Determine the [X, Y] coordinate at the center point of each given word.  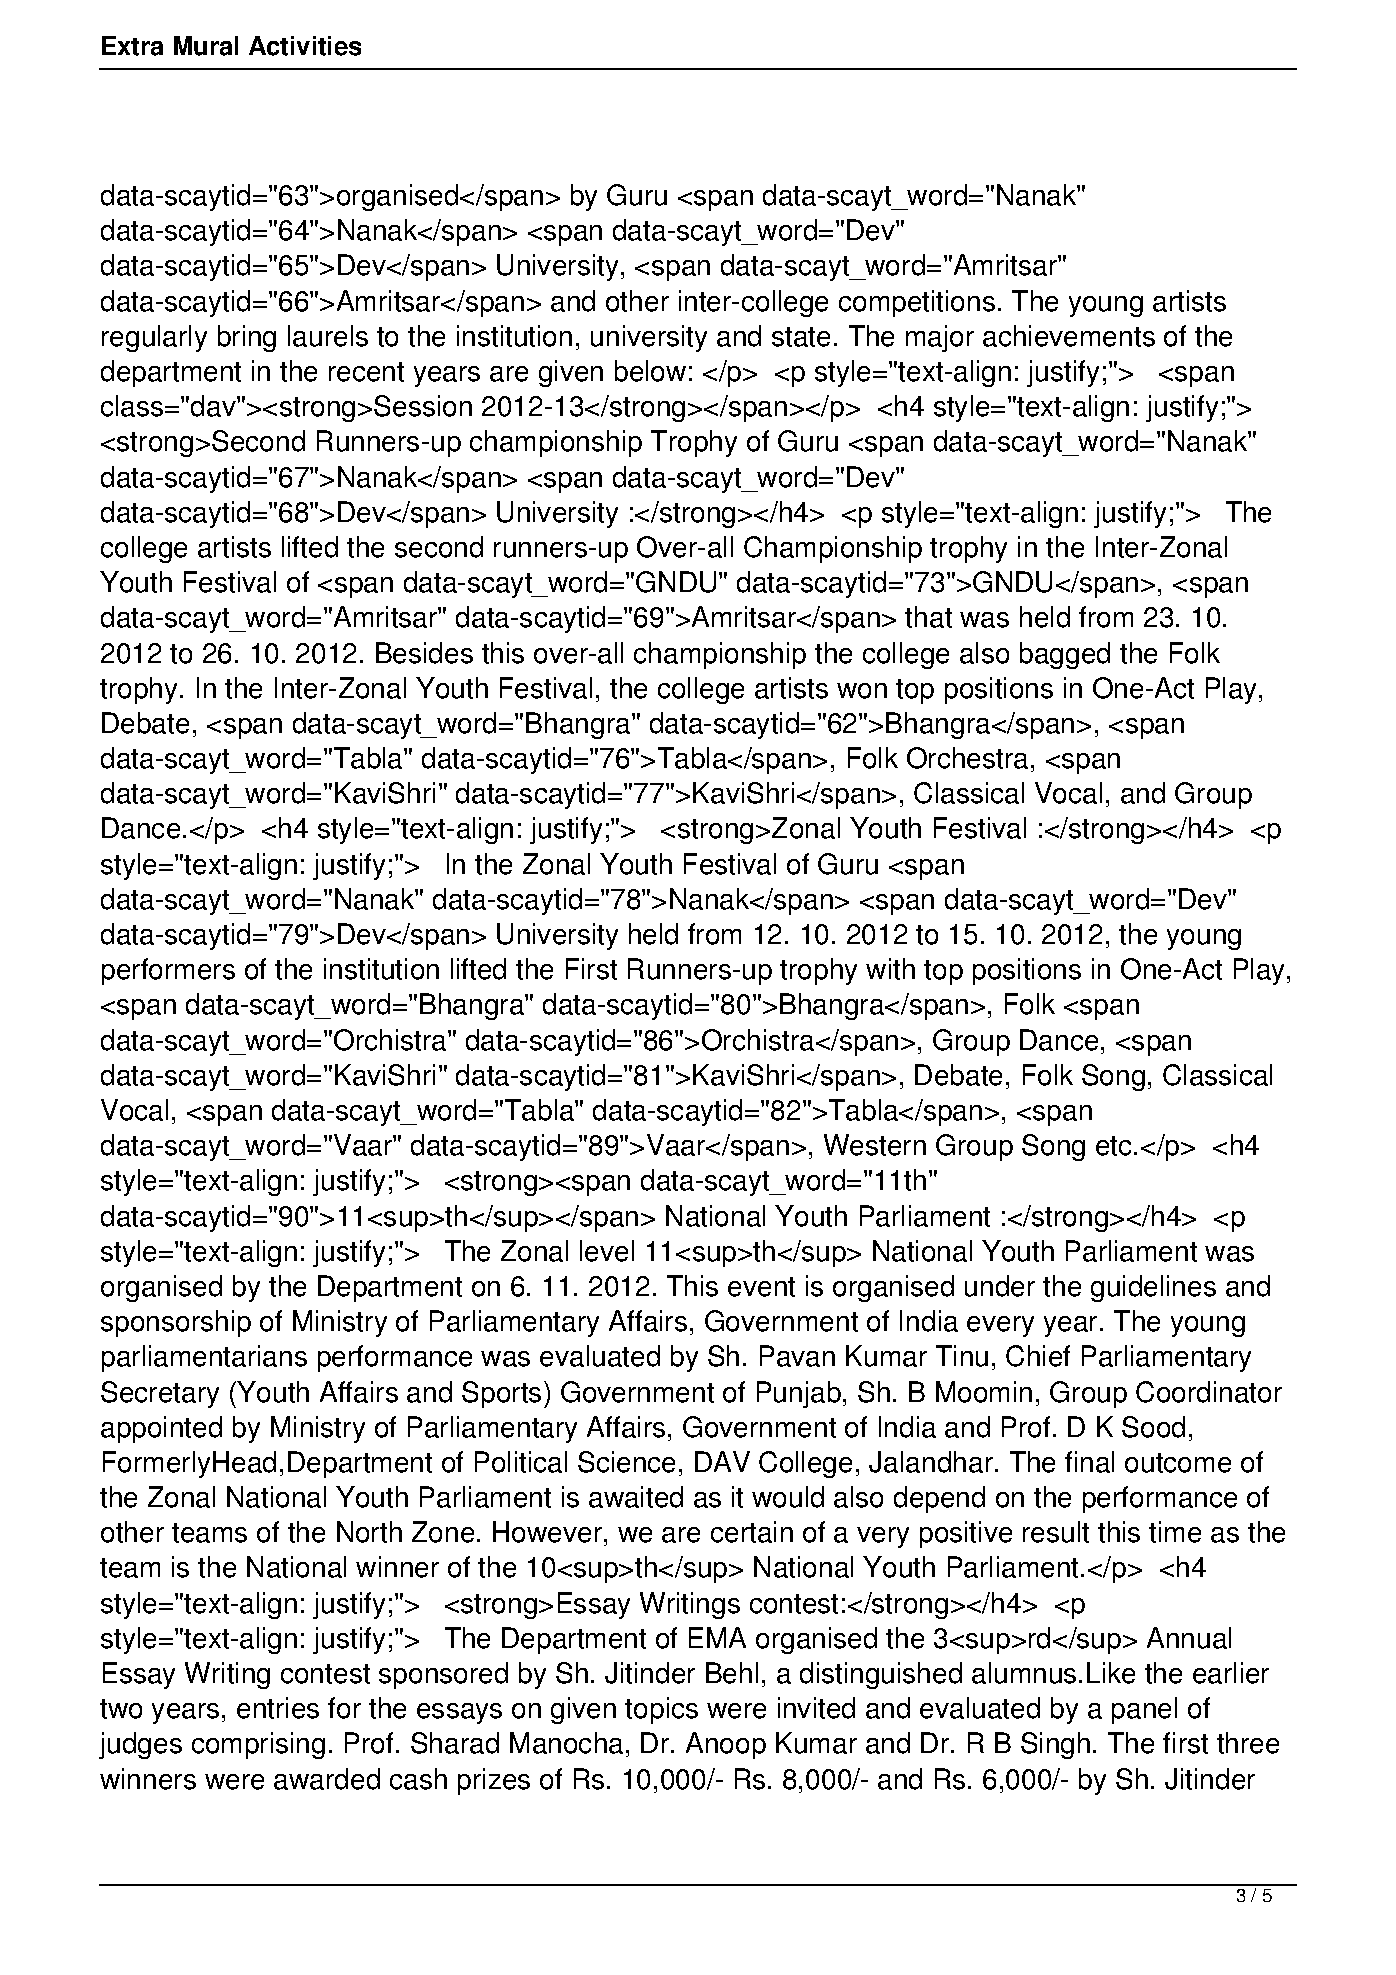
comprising [258, 1745]
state [801, 337]
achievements [1069, 336]
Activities [305, 46]
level [607, 1251]
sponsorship [176, 1323]
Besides [424, 653]
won [862, 691]
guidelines [1153, 1288]
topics [661, 1710]
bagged [1065, 655]
